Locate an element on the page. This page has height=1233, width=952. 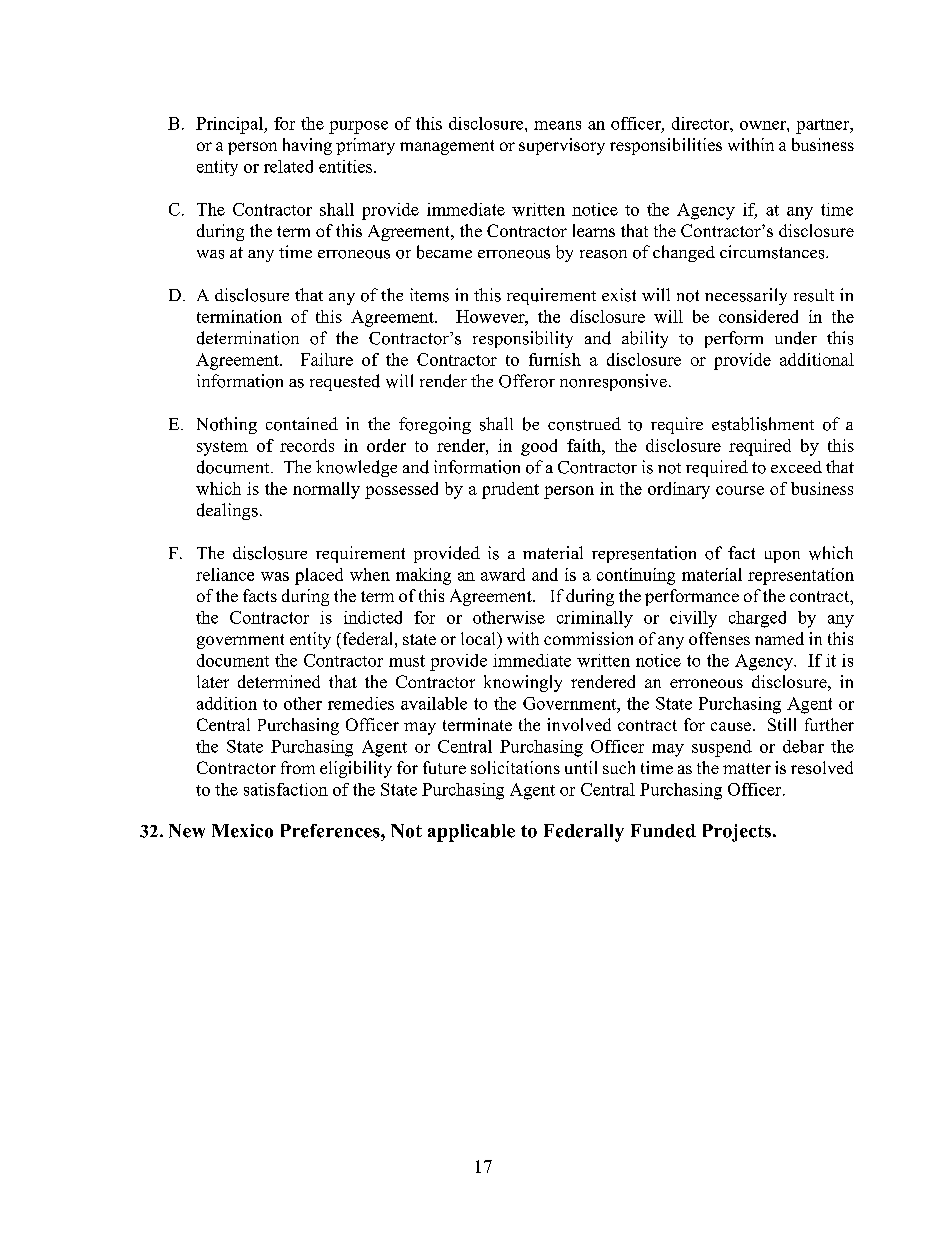
applicable is located at coordinates (471, 833).
